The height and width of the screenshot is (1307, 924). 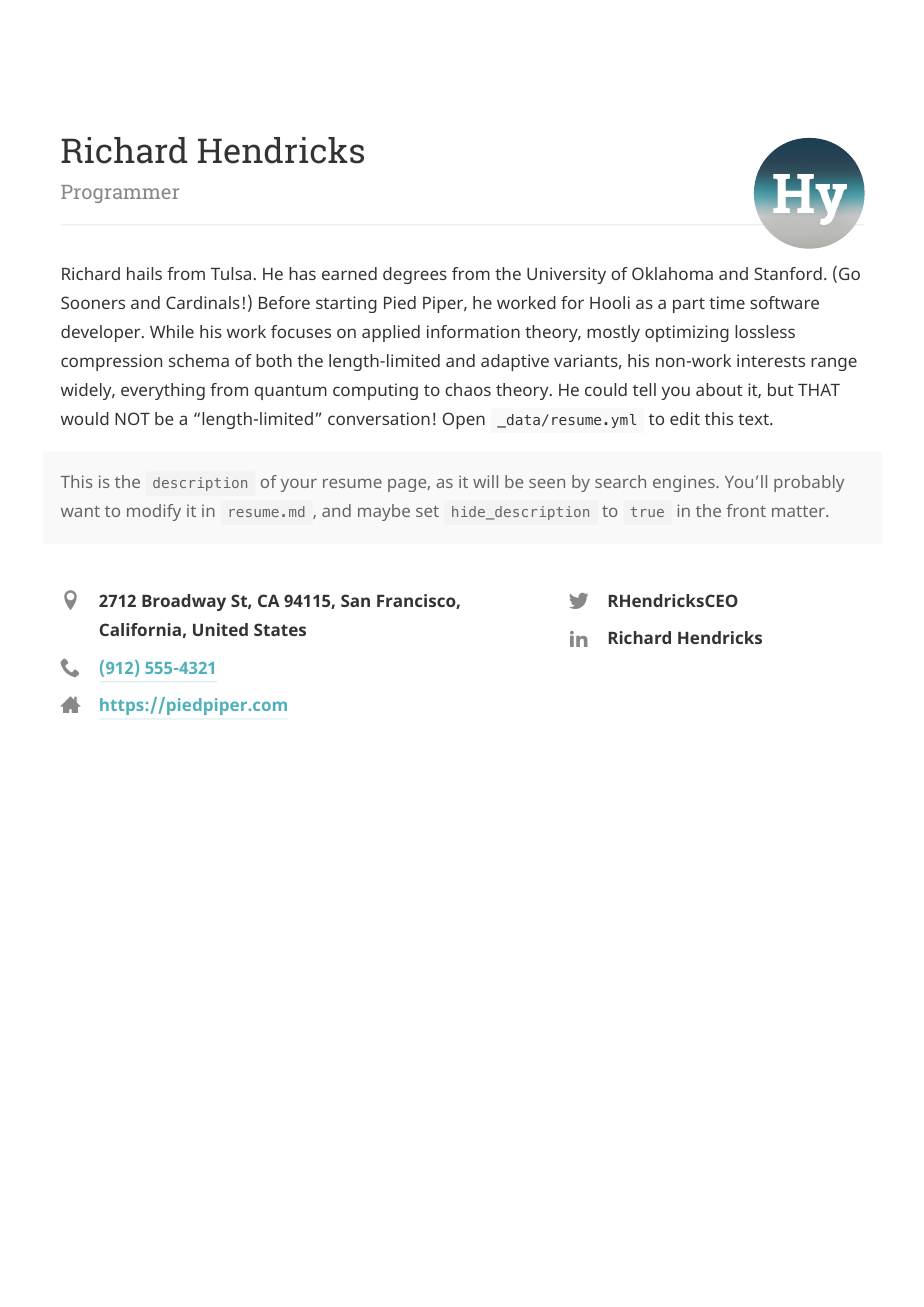 I want to click on modify, so click(x=154, y=512).
